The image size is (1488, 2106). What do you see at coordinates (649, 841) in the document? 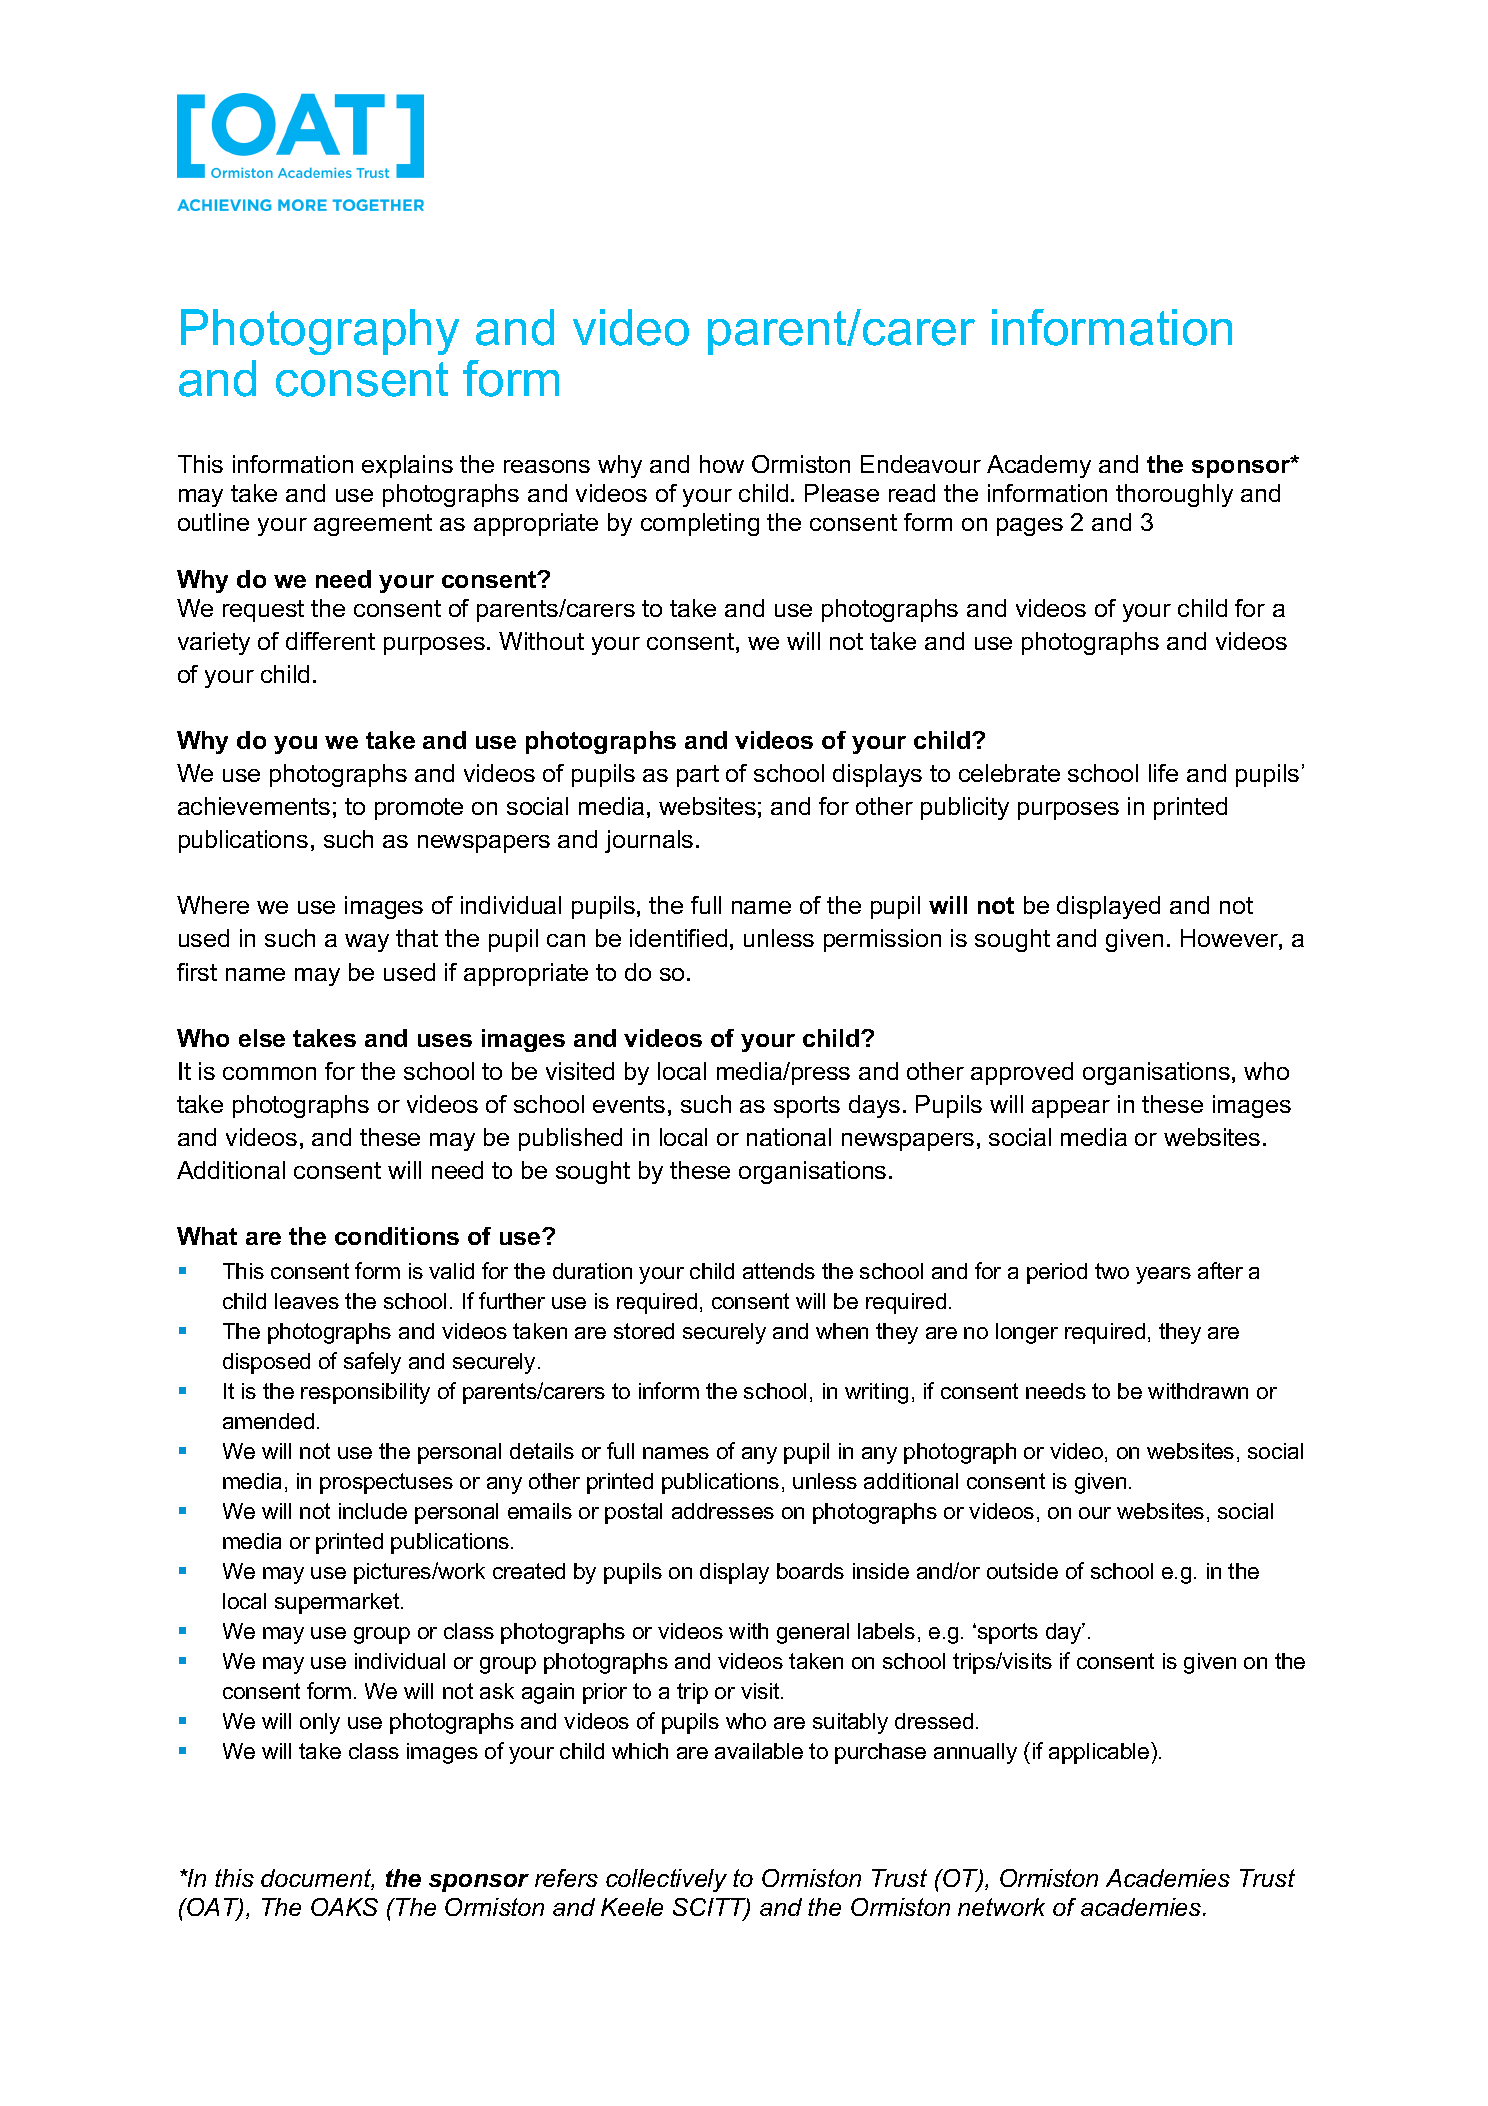
I see `journals` at bounding box center [649, 841].
